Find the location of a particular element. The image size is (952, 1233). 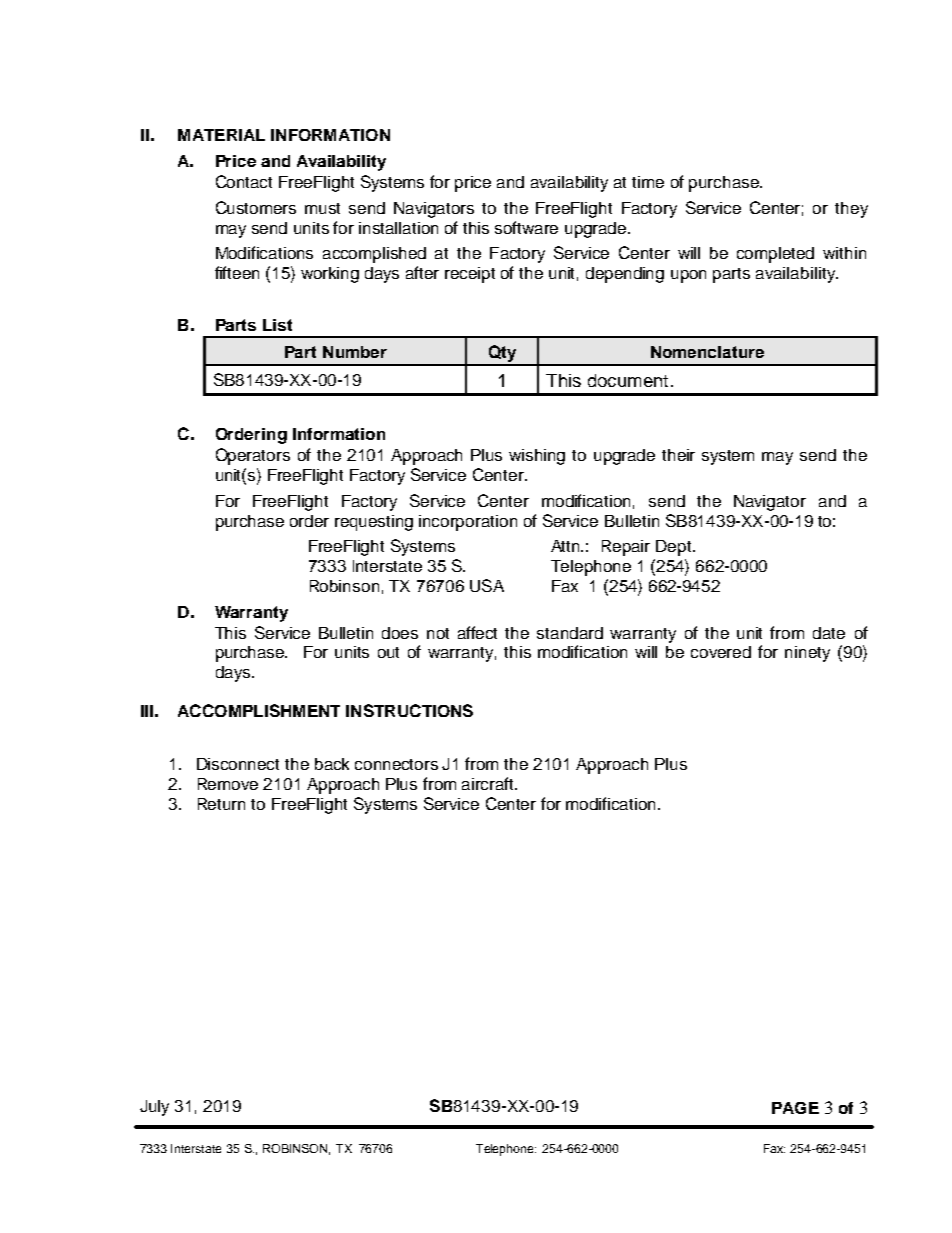

connectors is located at coordinates (396, 764).
